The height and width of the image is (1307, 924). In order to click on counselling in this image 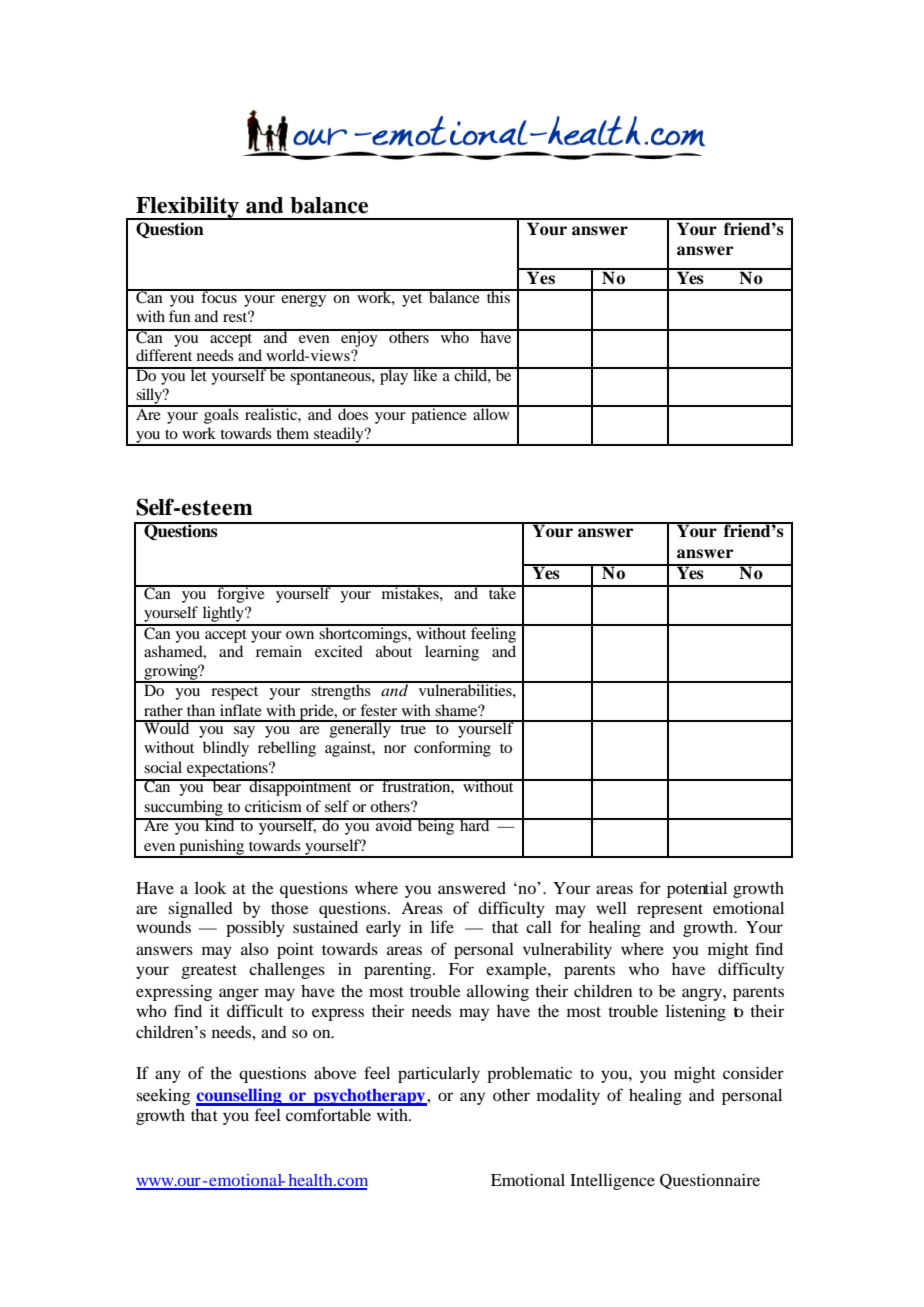, I will do `click(240, 1097)`.
